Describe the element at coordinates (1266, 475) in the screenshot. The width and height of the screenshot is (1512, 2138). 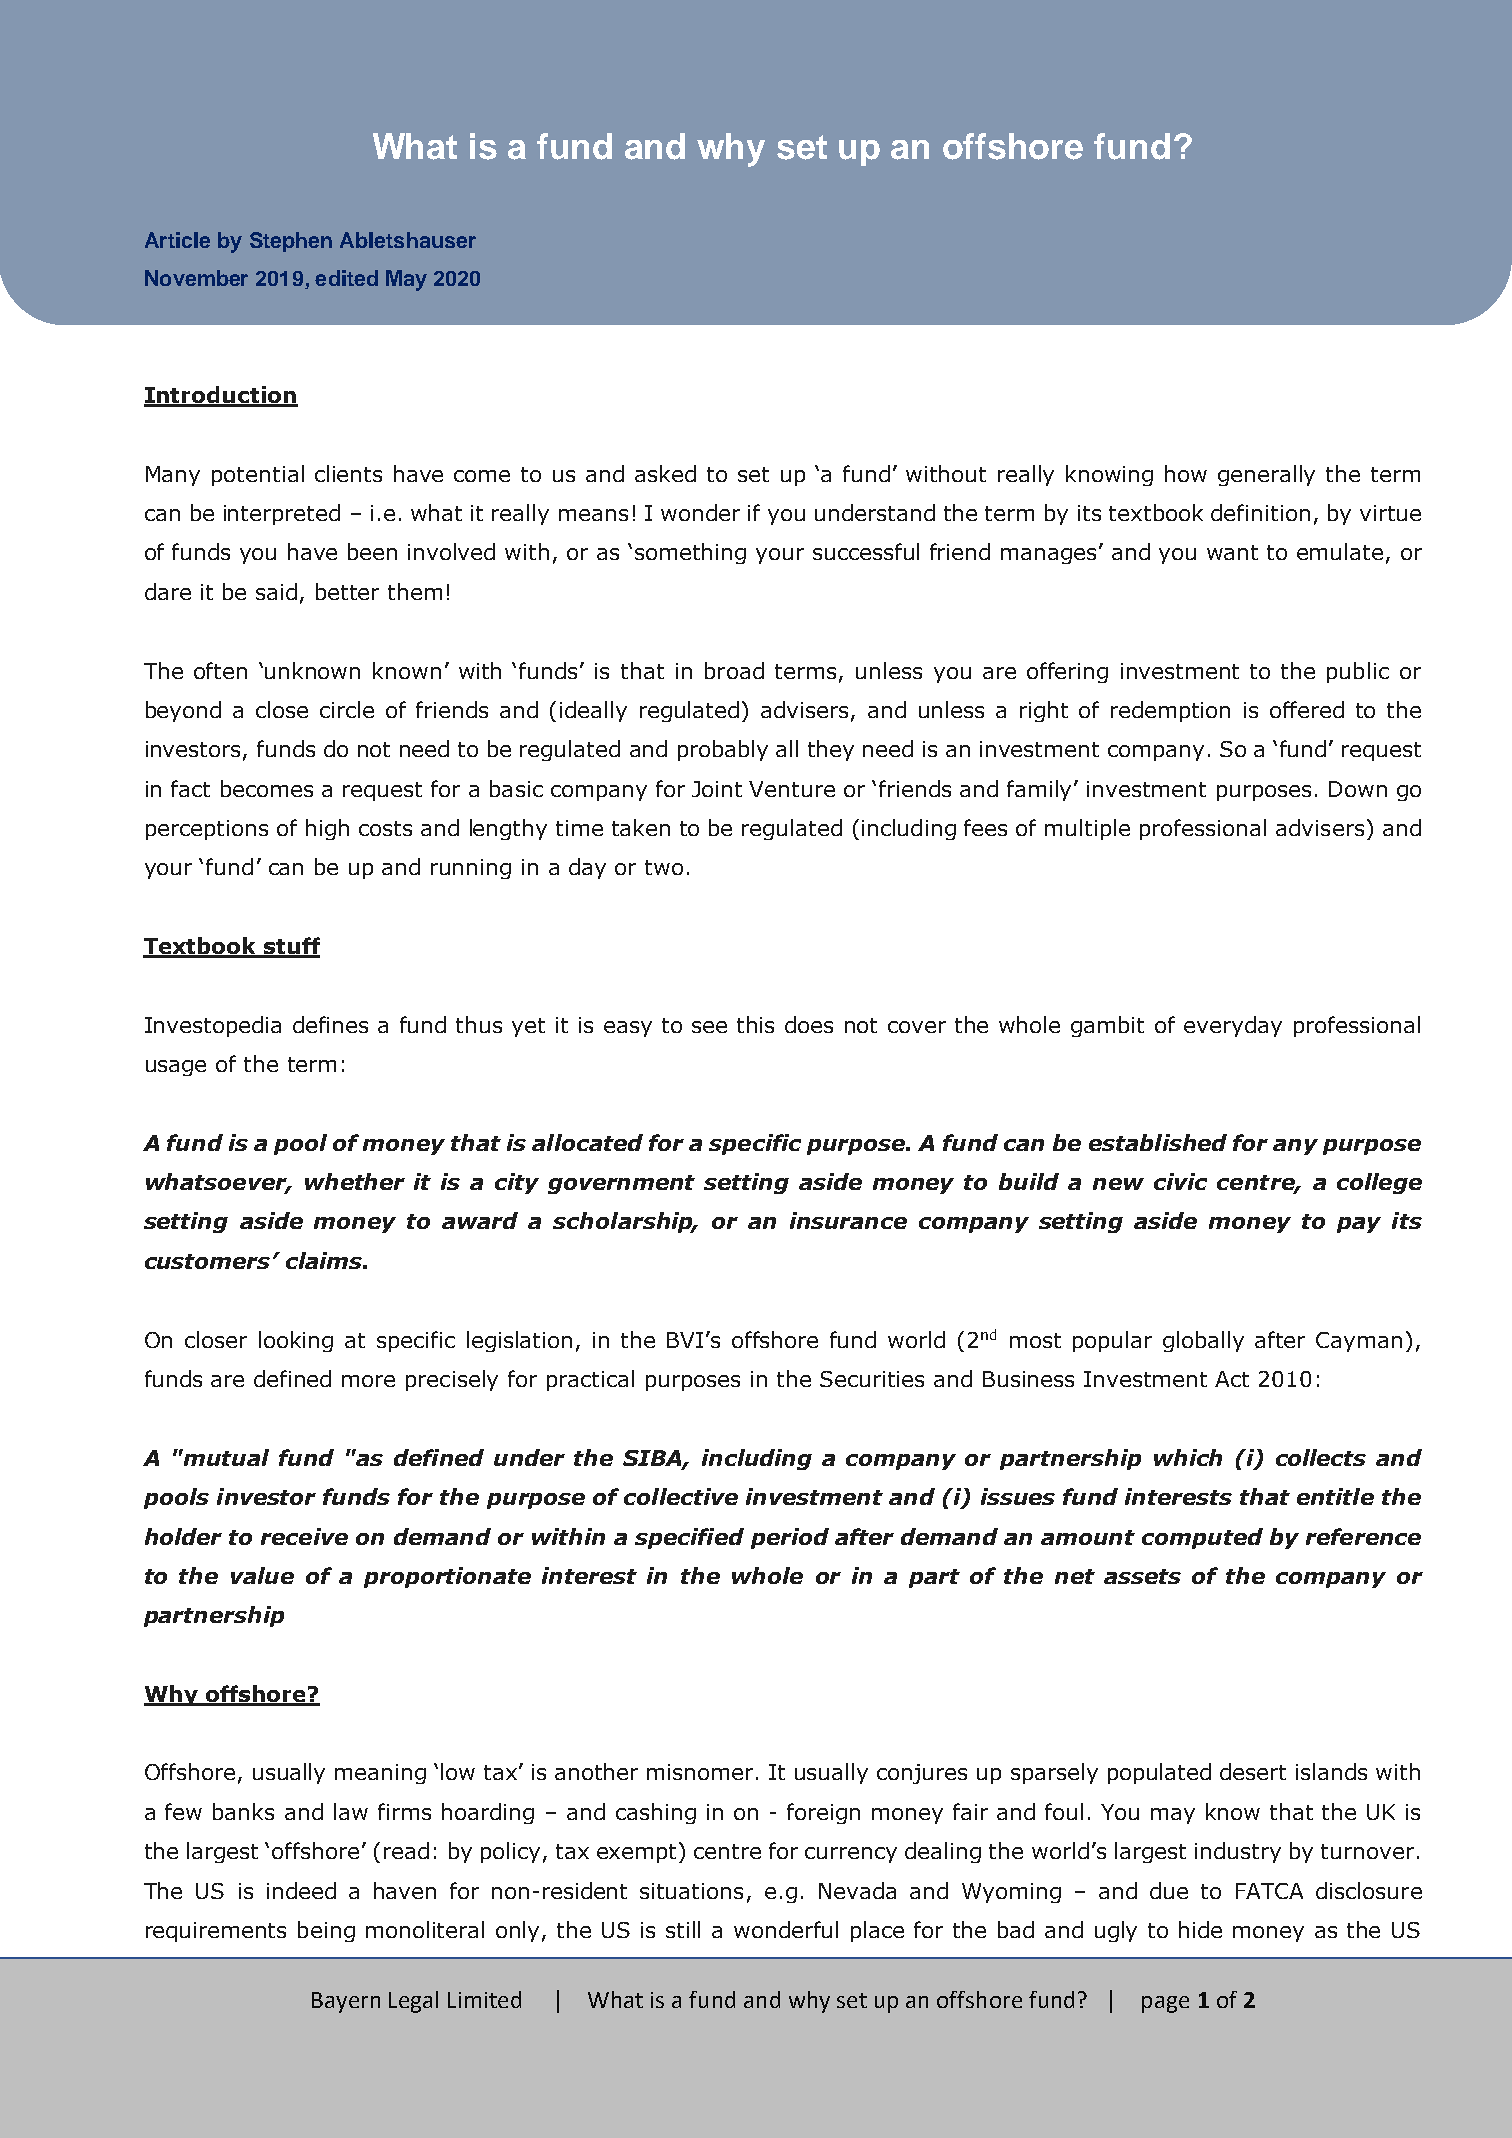
I see `generally` at that location.
